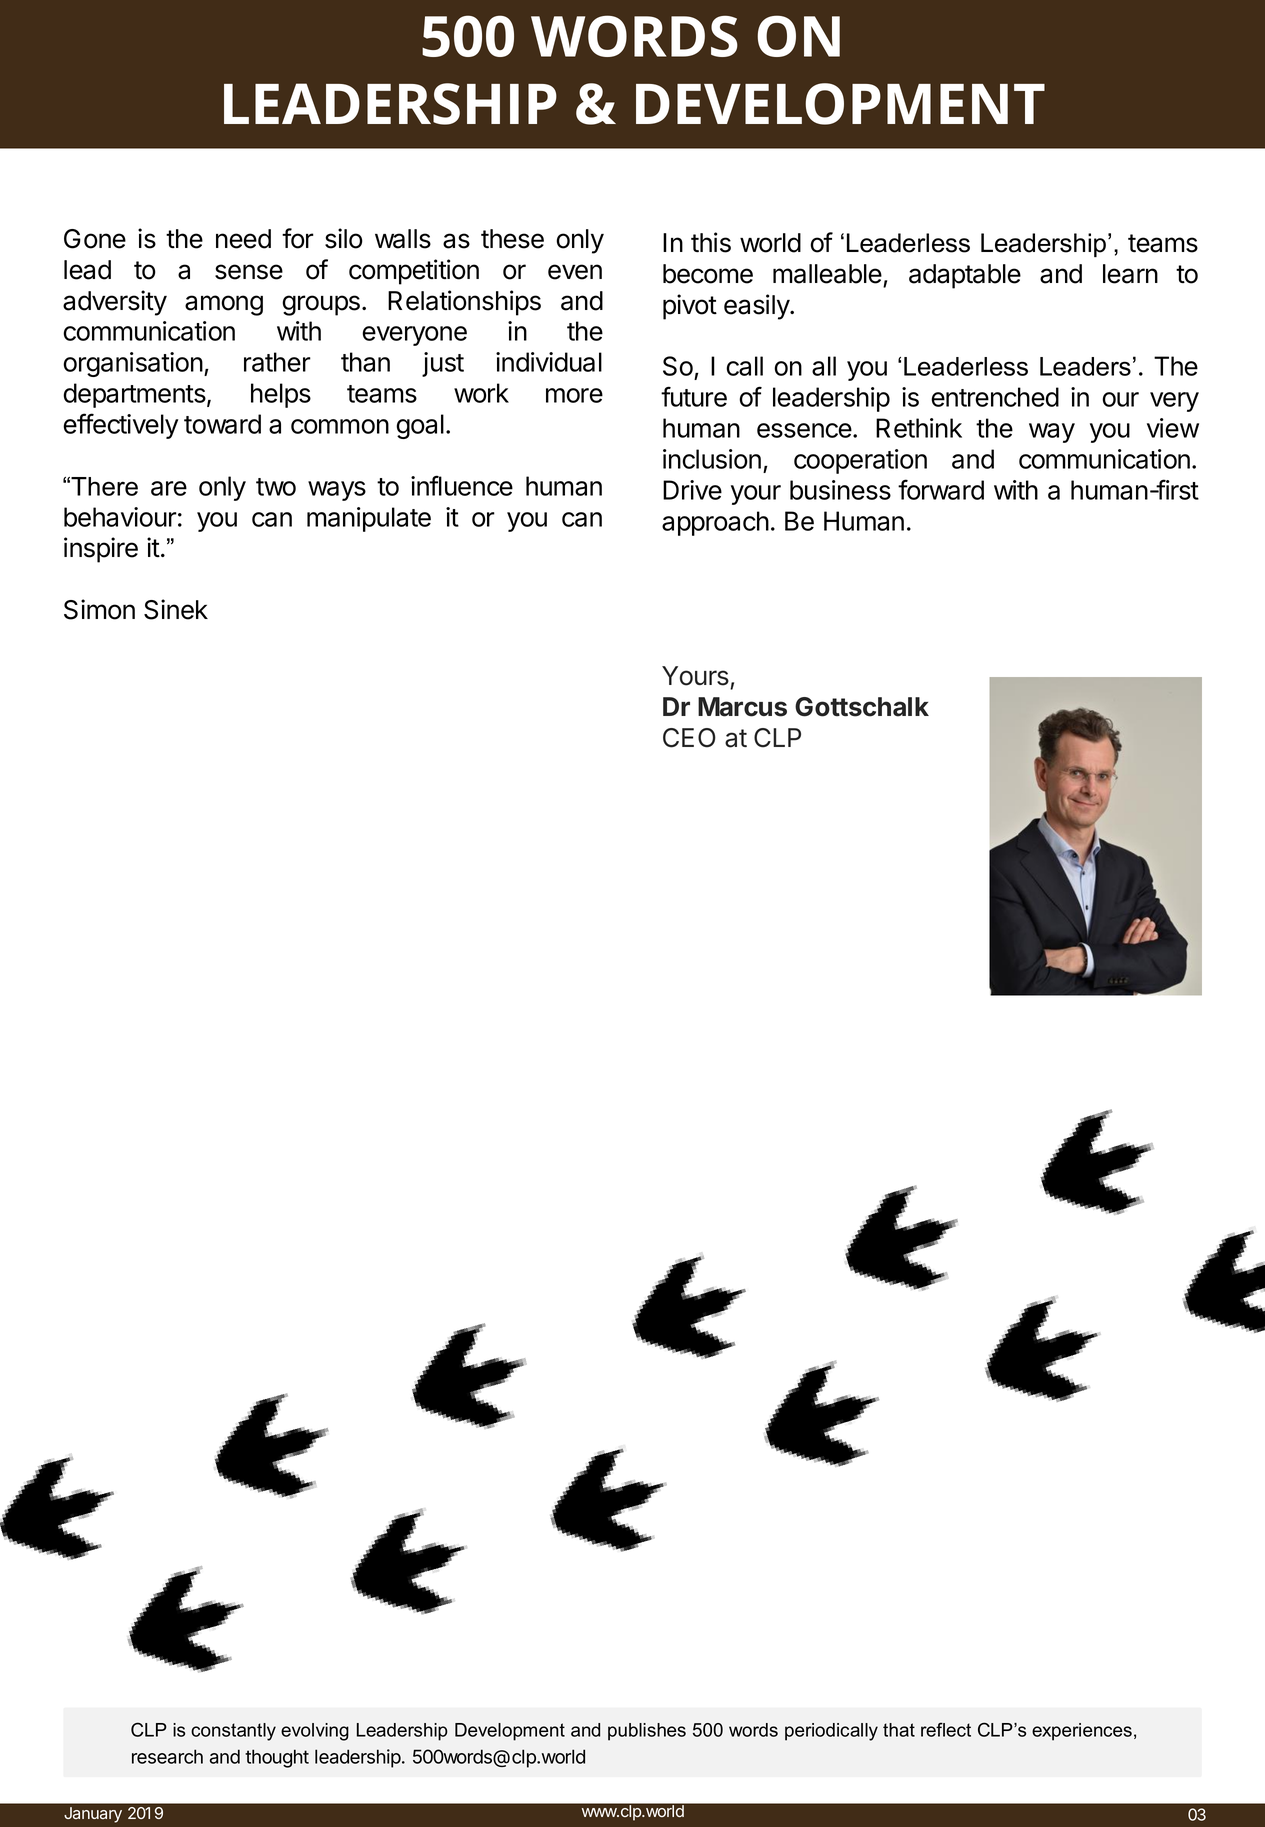  Describe the element at coordinates (176, 609) in the image. I see `Sinek` at that location.
